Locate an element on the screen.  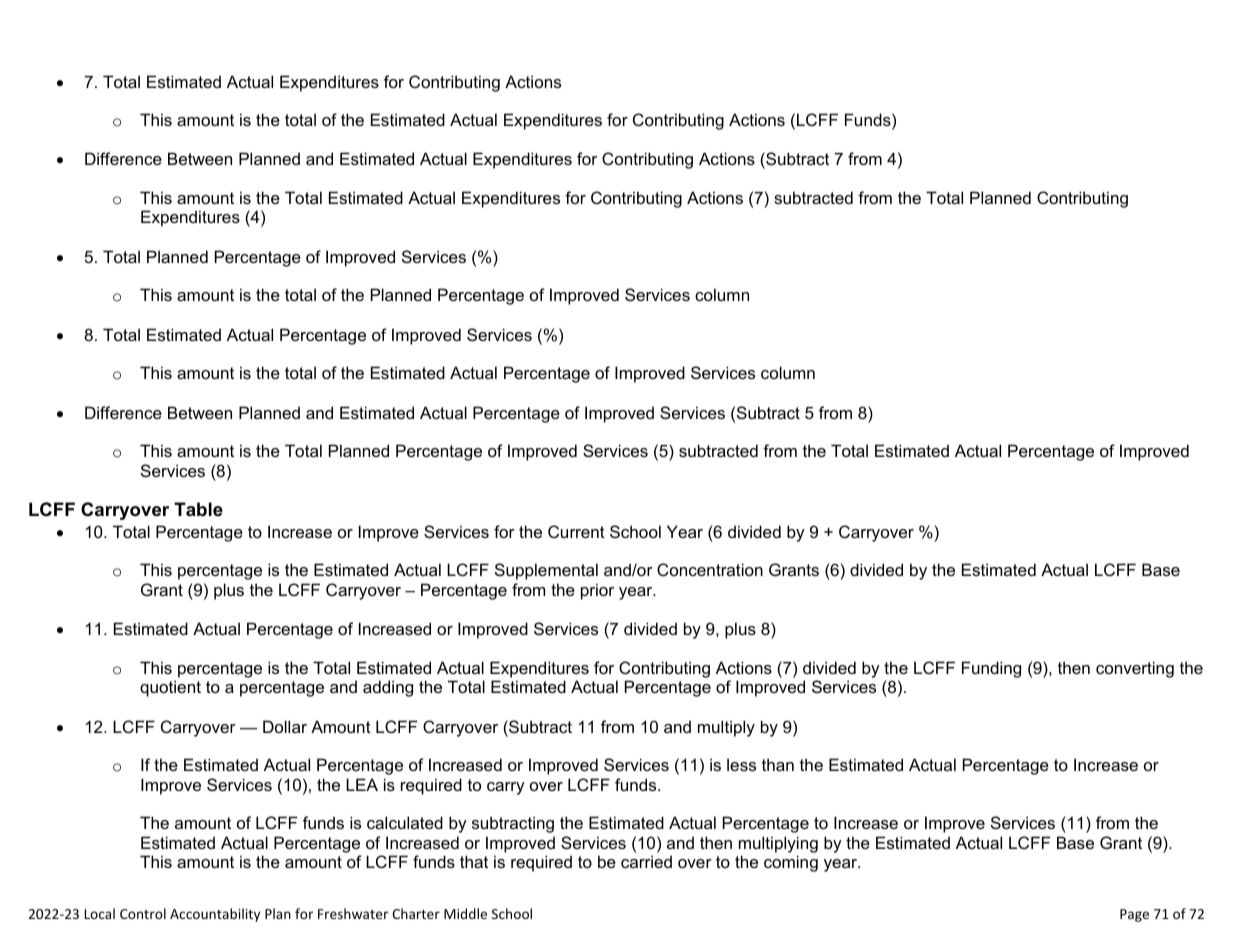
LEA is located at coordinates (362, 784).
